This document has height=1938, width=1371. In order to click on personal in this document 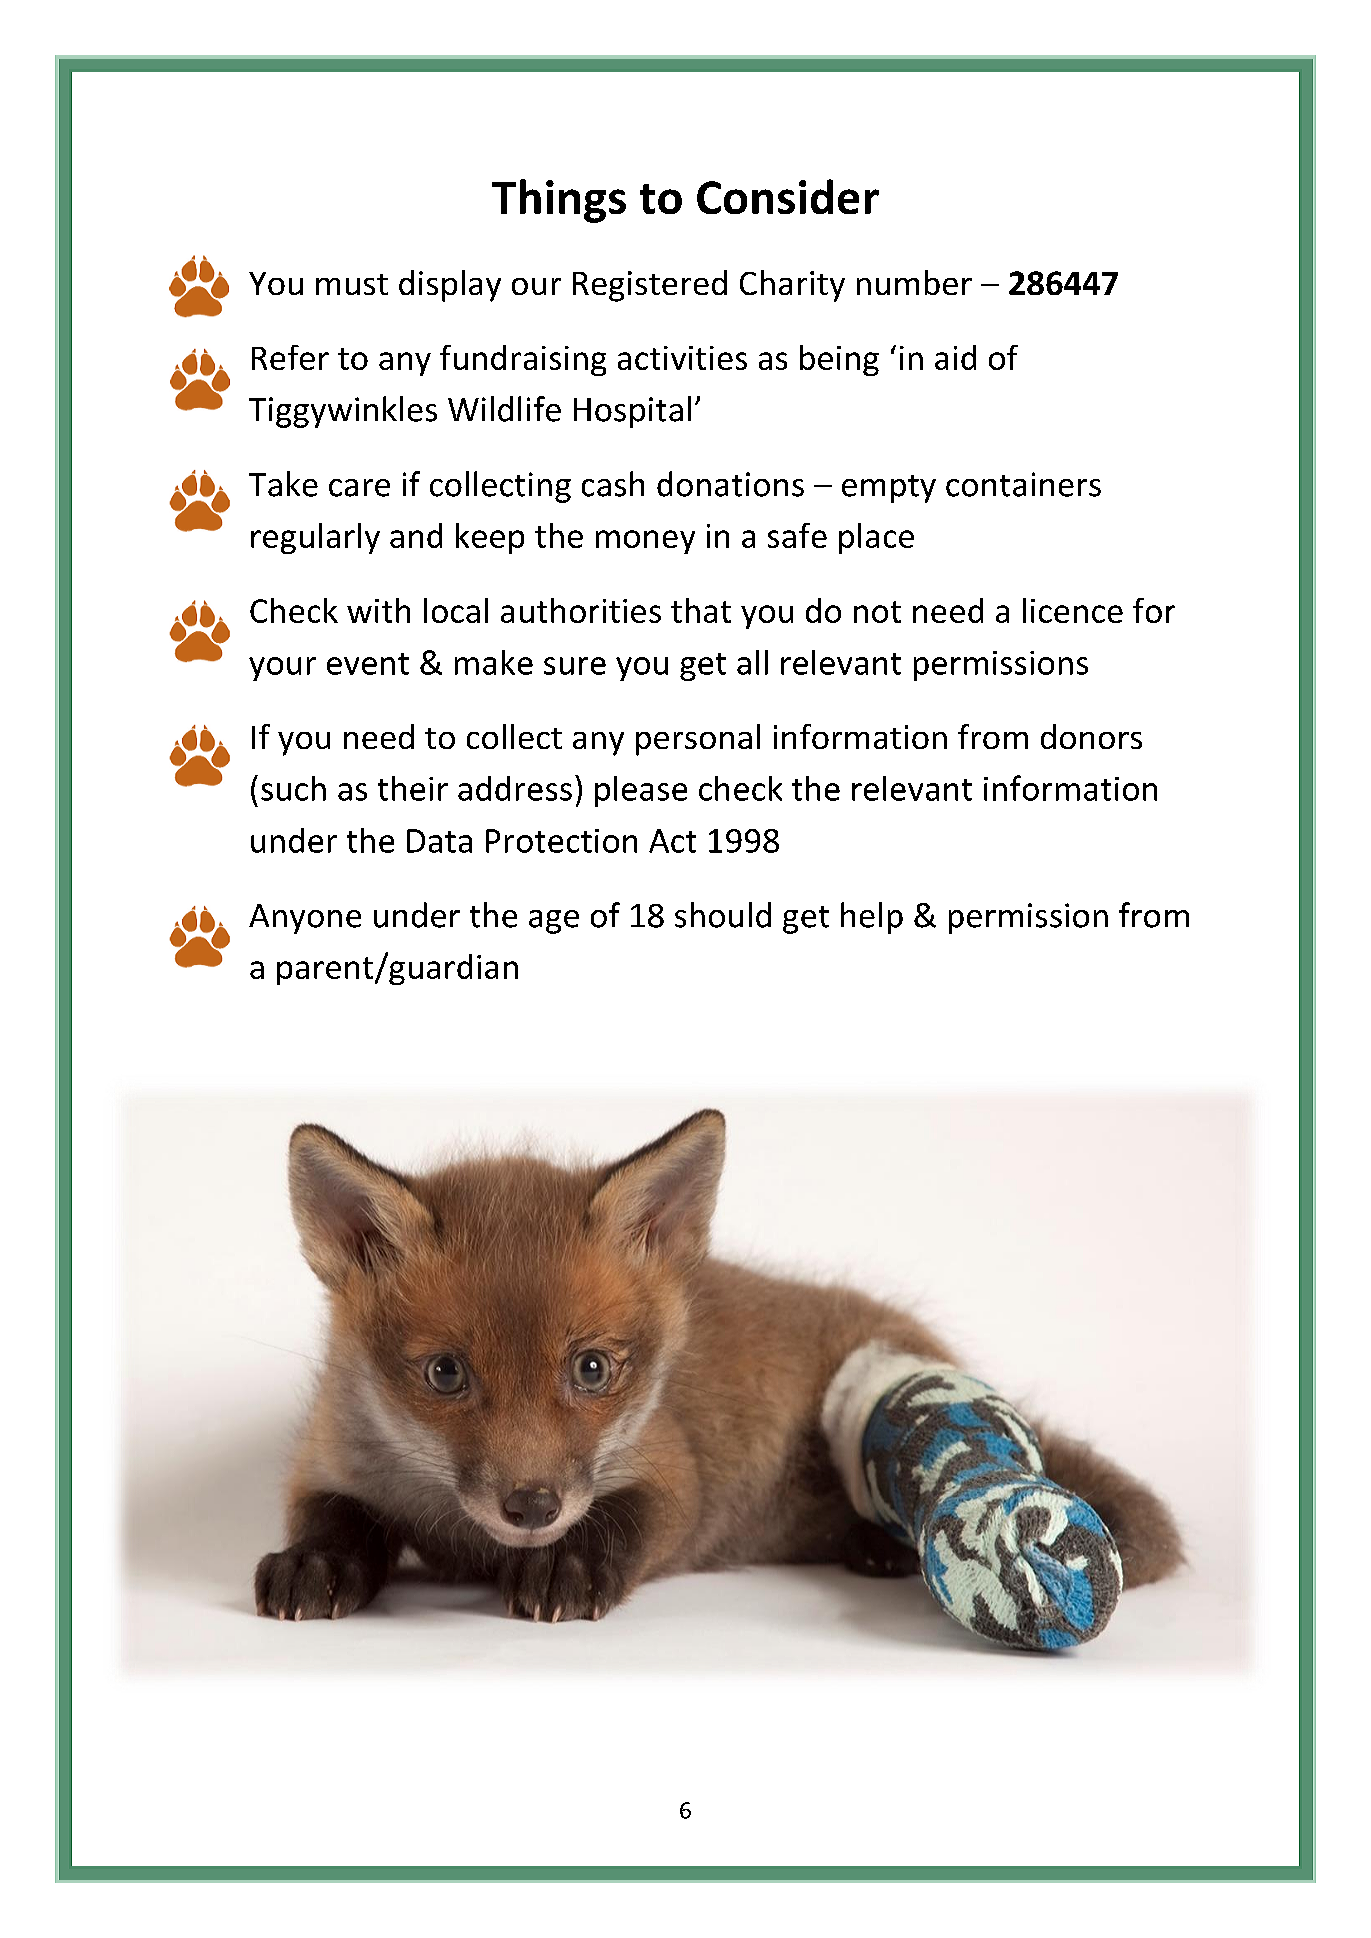, I will do `click(698, 740)`.
